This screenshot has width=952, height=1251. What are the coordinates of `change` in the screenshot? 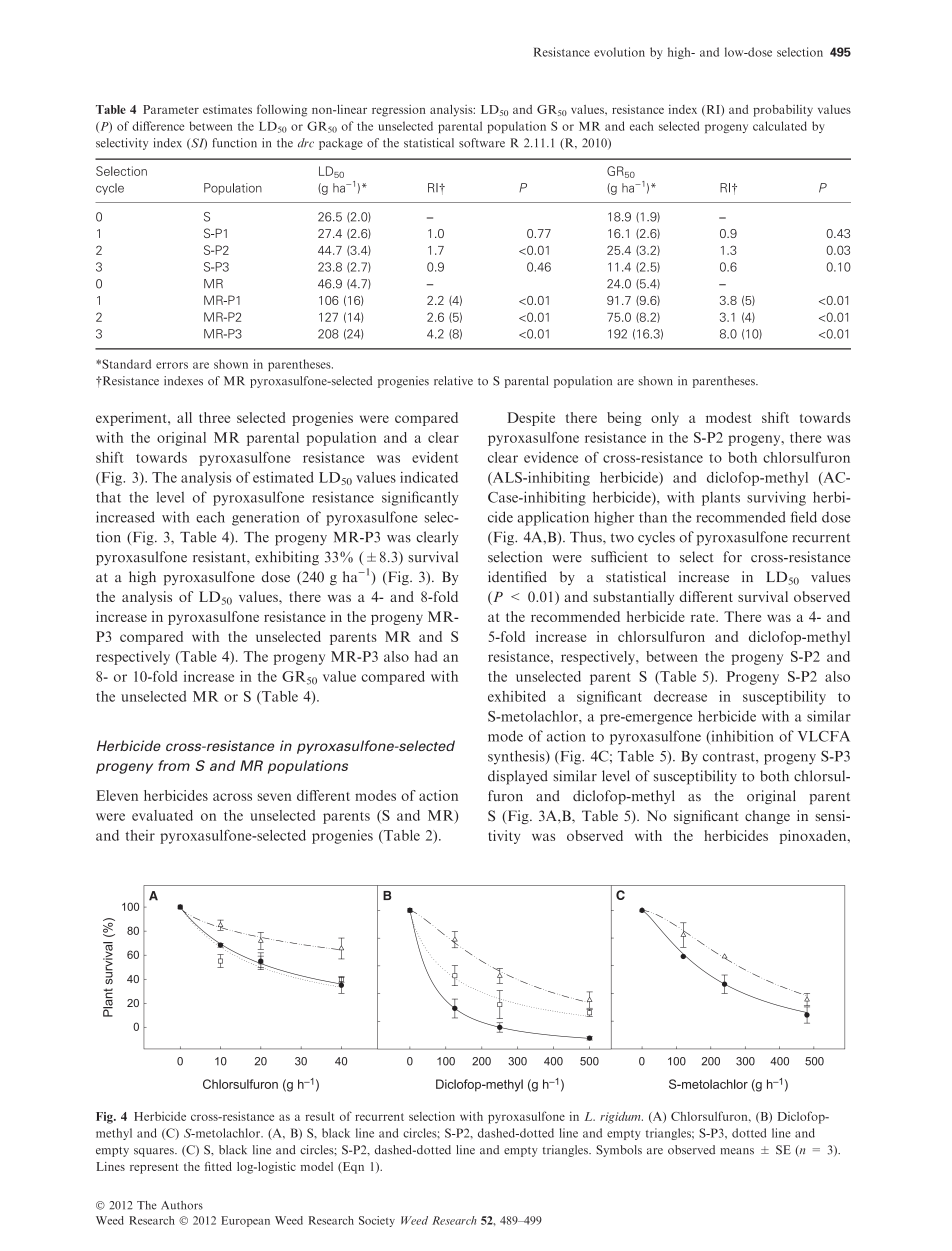 It's located at (767, 817).
